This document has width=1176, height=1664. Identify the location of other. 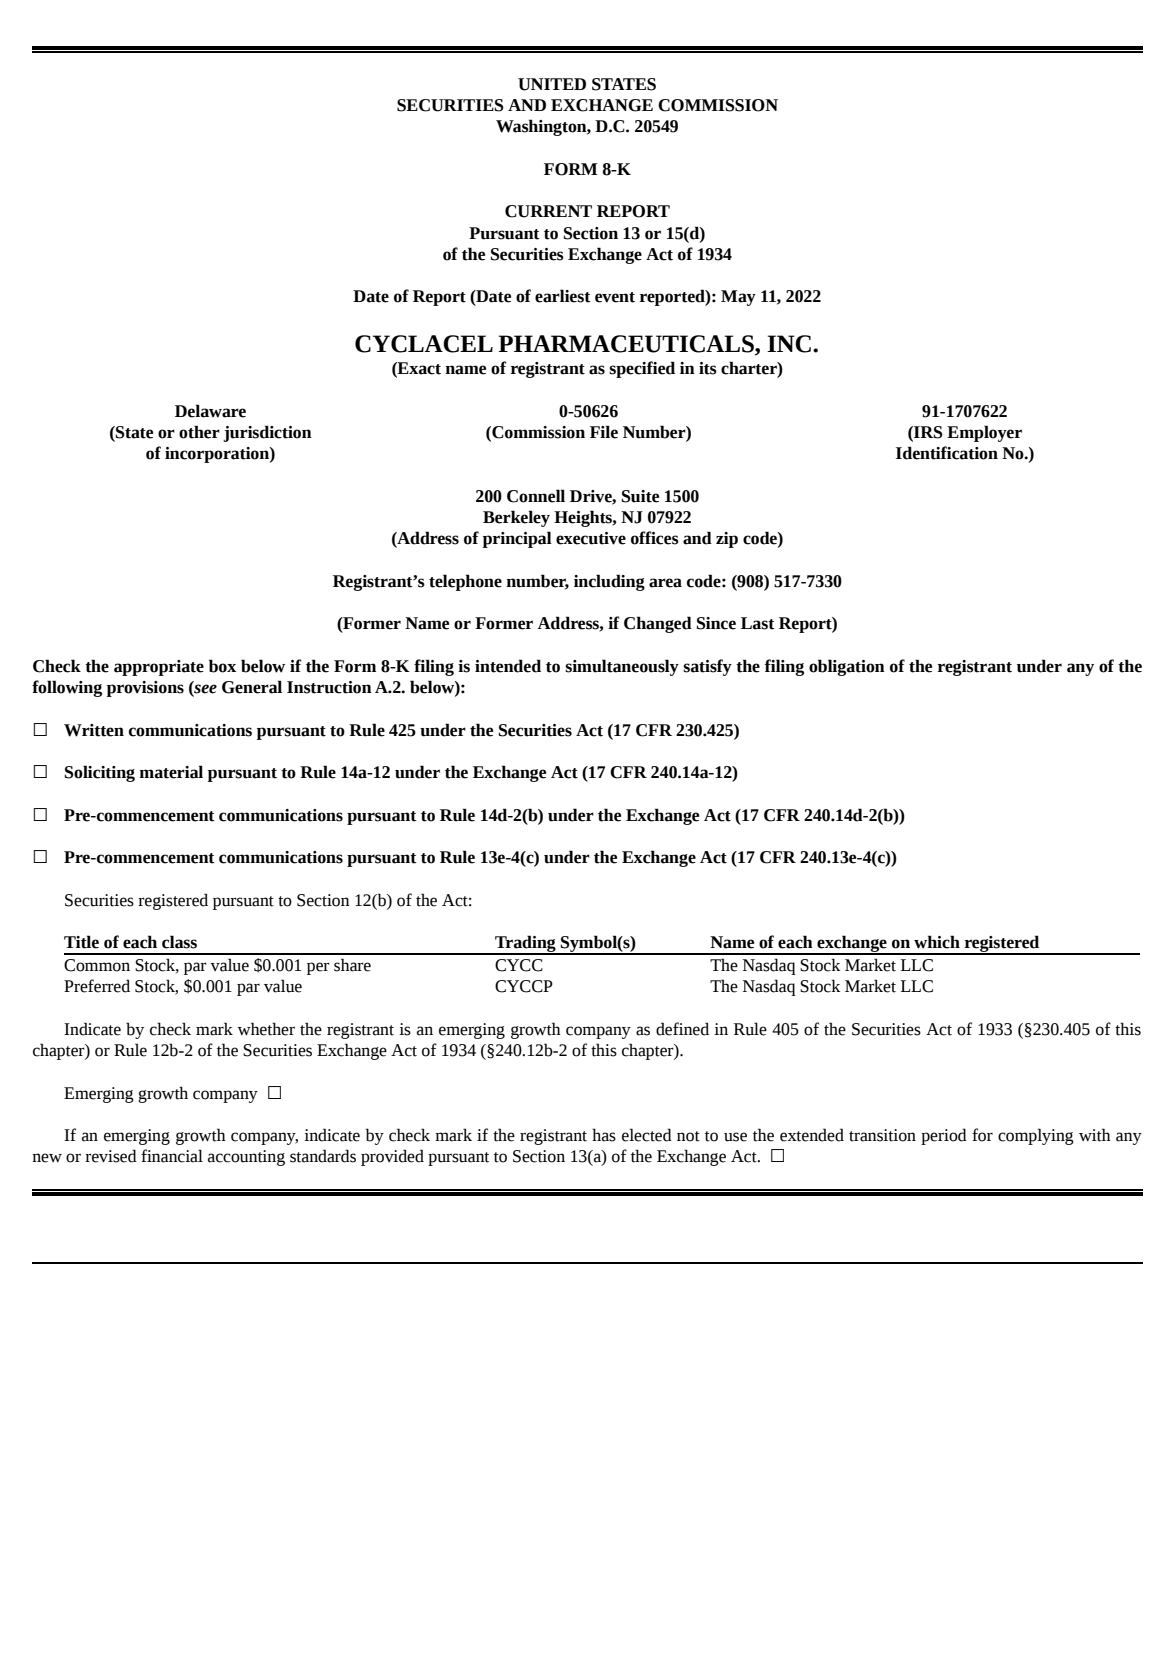
(199, 432).
